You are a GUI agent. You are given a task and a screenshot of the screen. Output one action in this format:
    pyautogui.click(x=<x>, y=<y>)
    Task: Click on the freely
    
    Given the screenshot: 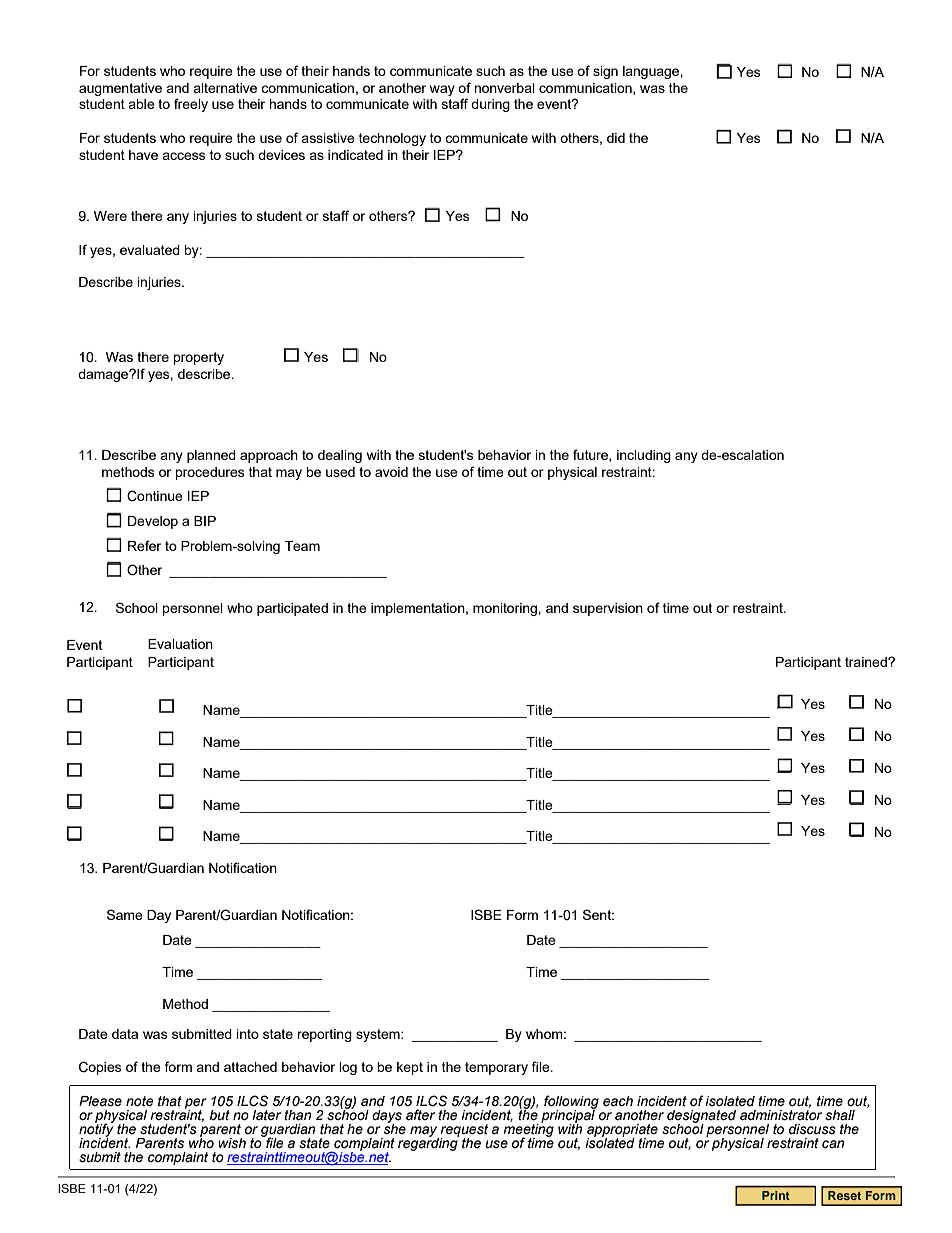 What is the action you would take?
    pyautogui.click(x=191, y=105)
